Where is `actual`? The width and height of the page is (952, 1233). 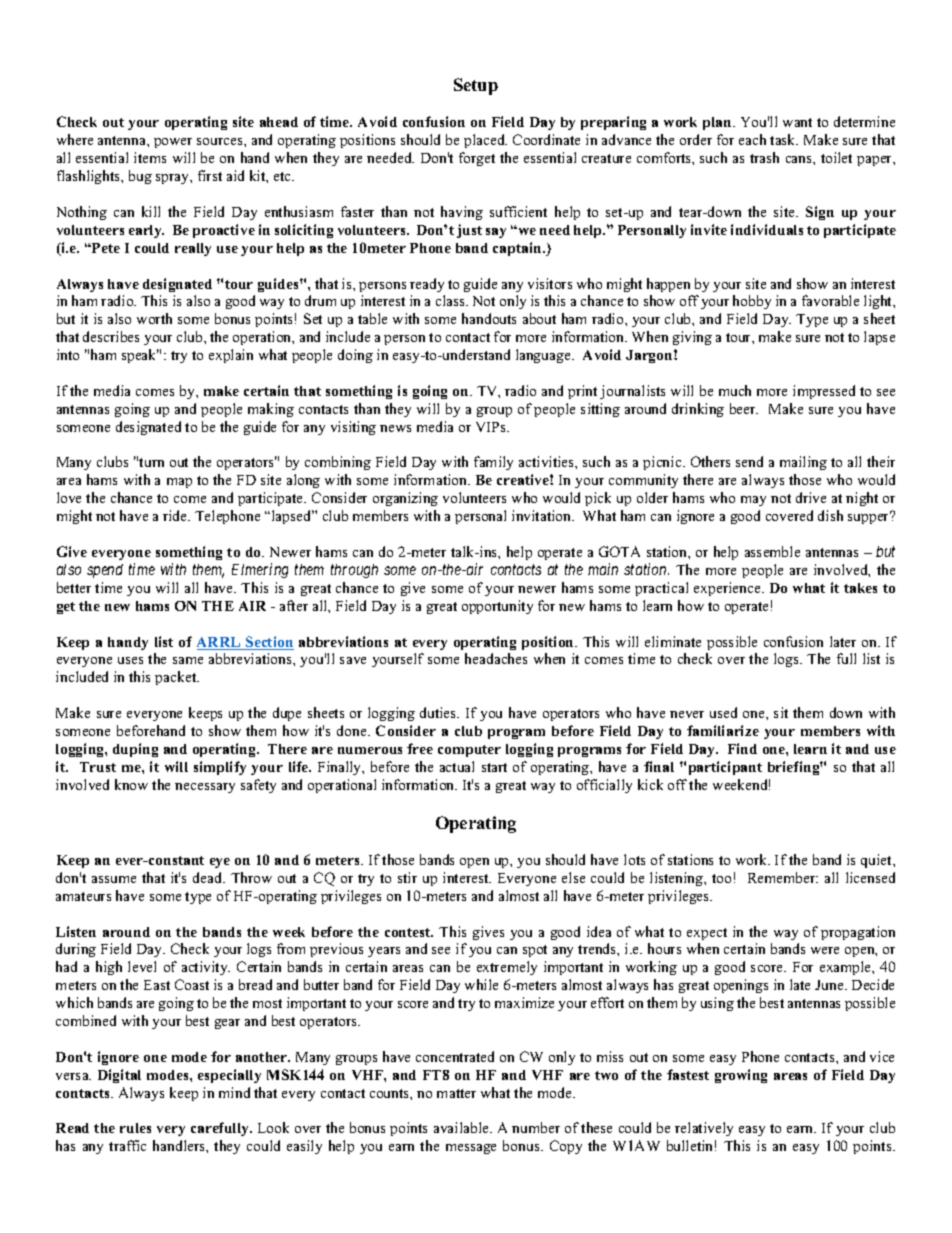
actual is located at coordinates (457, 766).
